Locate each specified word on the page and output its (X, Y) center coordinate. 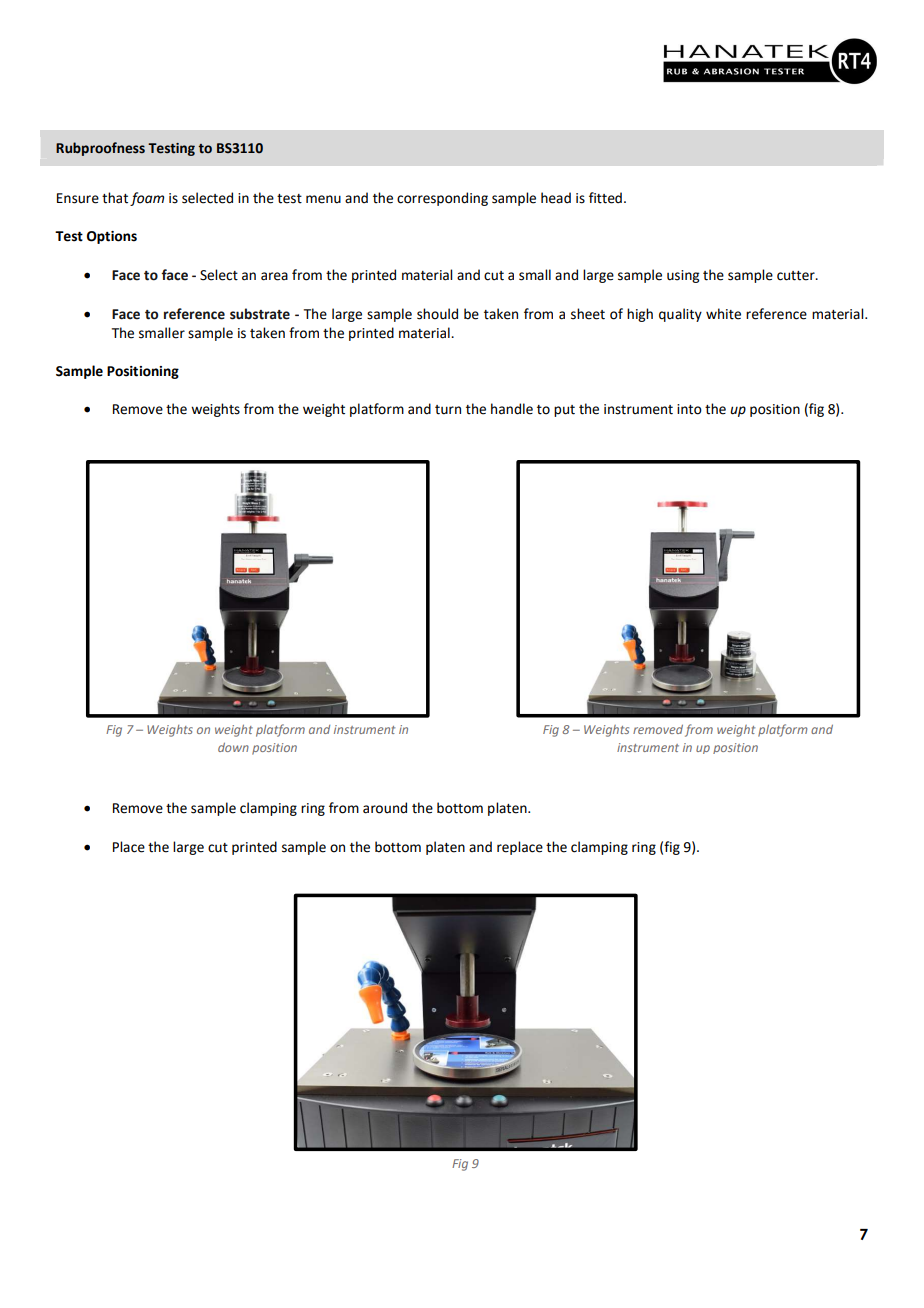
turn (448, 410)
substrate (260, 314)
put (564, 411)
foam (147, 199)
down (233, 747)
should (437, 314)
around (385, 808)
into (689, 409)
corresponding (442, 199)
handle (512, 409)
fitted (605, 198)
